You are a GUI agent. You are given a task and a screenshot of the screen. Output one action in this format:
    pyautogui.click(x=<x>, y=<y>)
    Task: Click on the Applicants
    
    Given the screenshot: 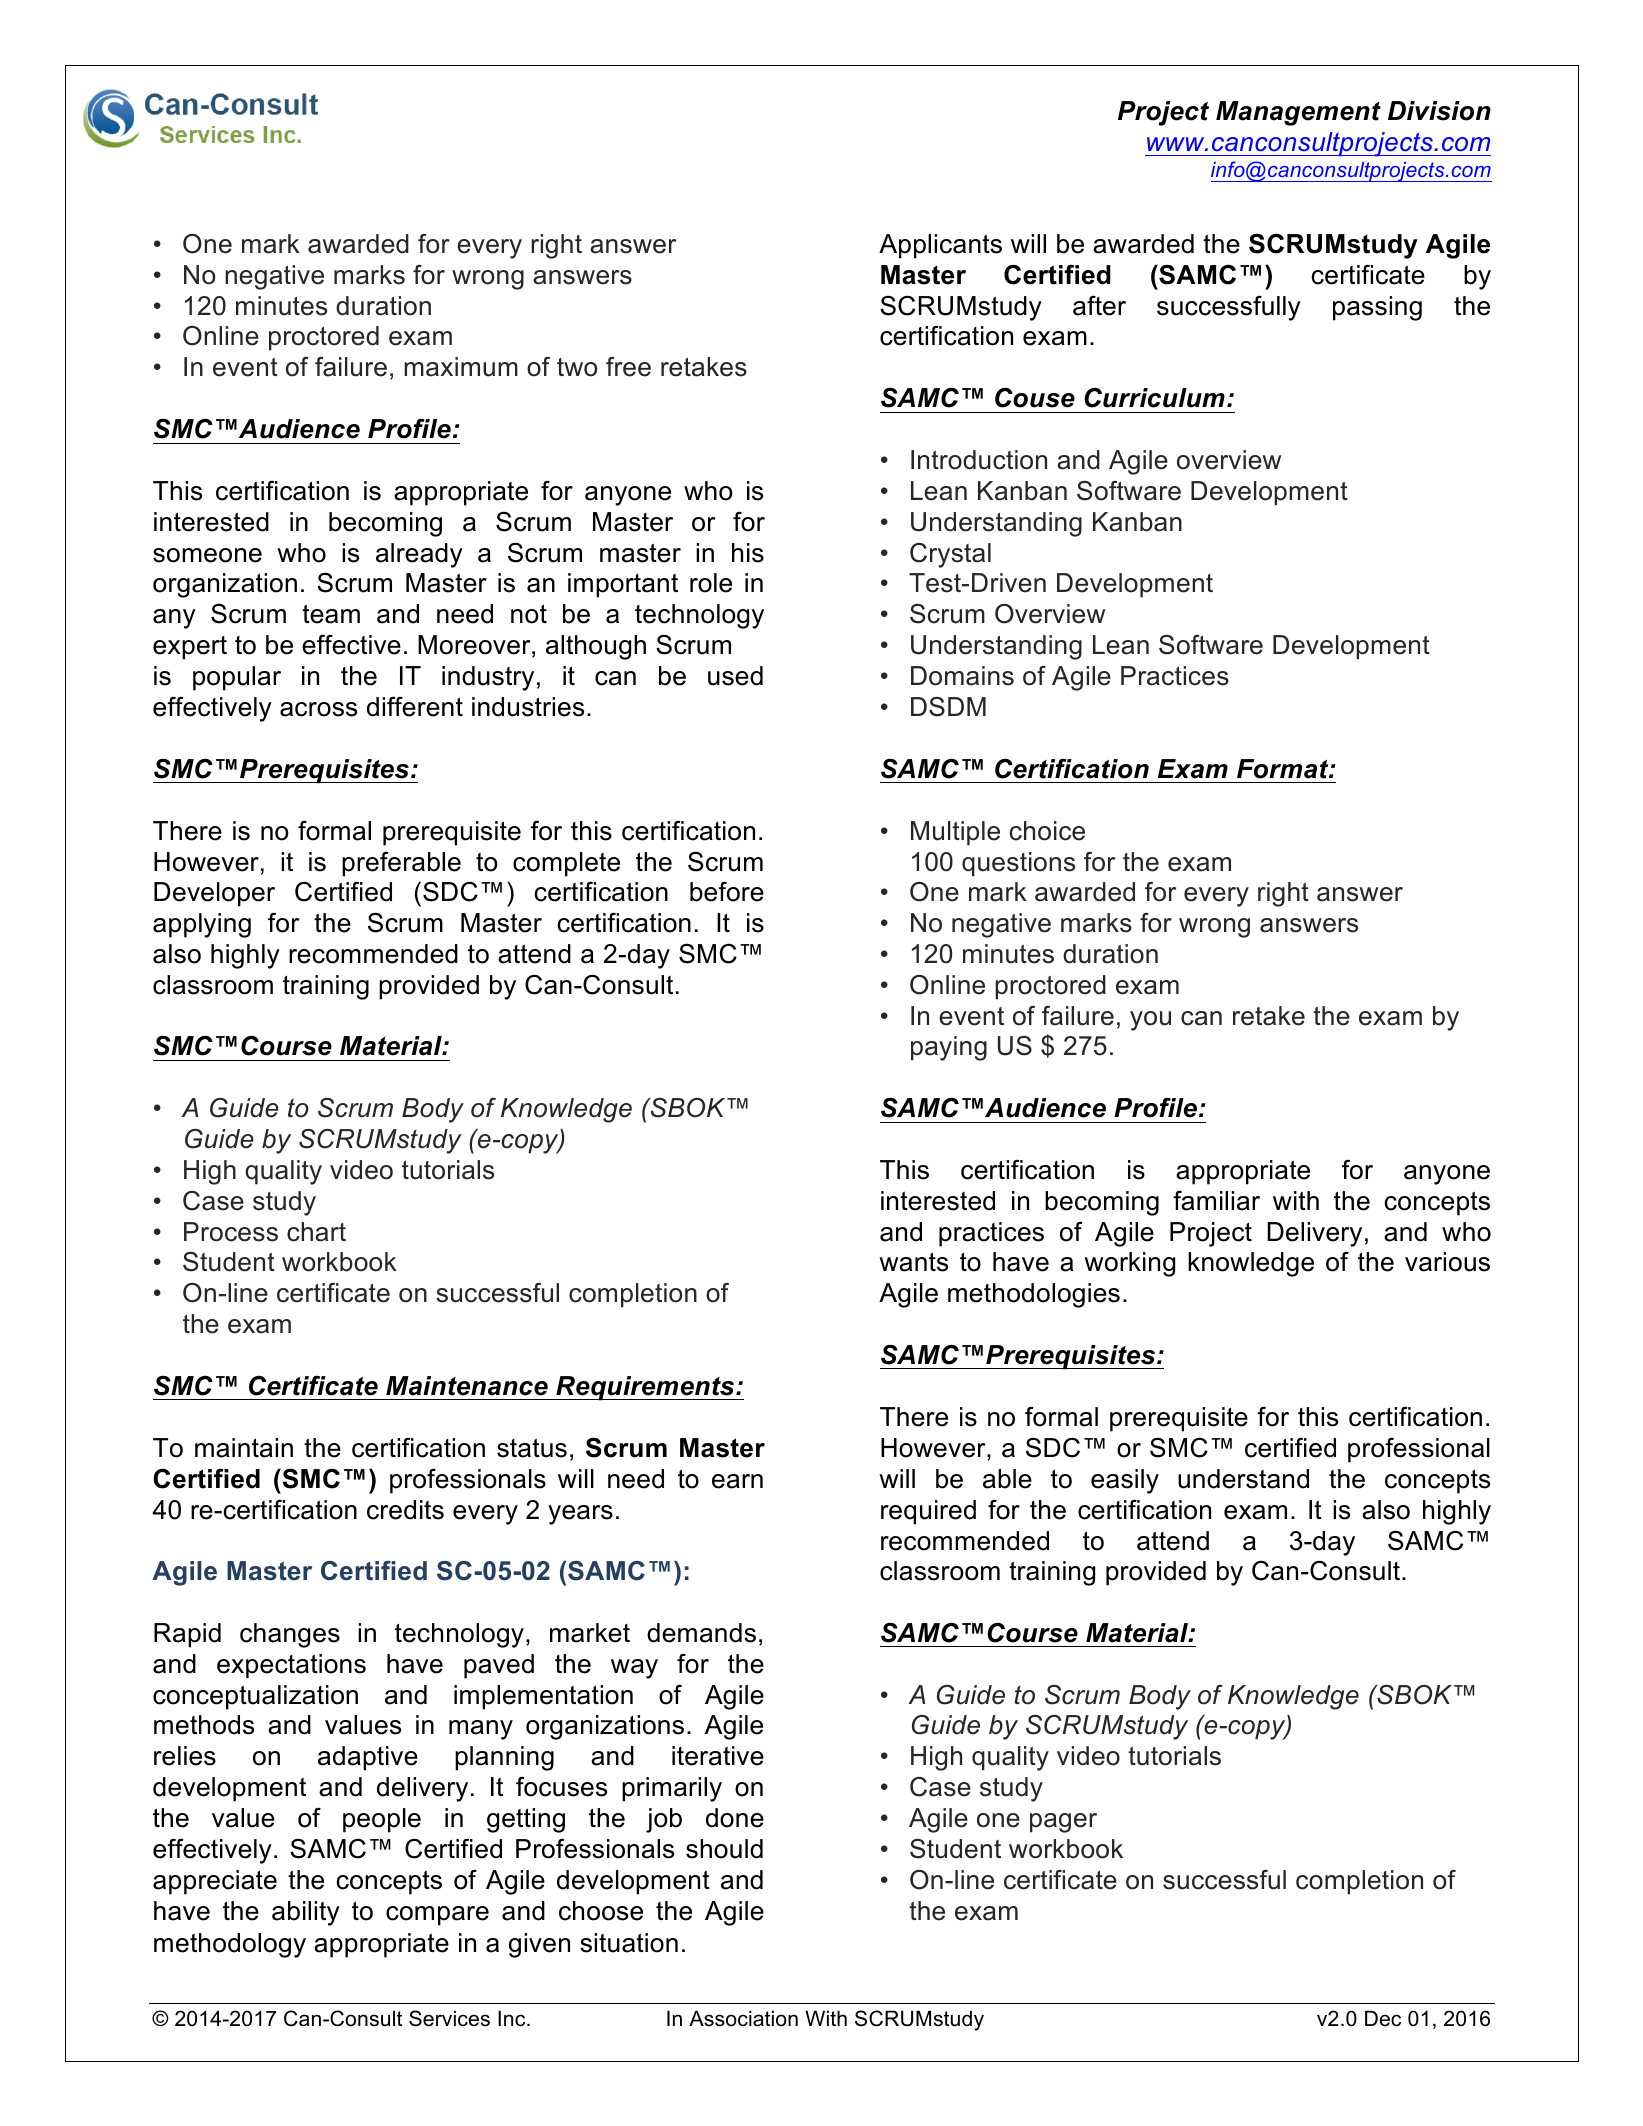 What is the action you would take?
    pyautogui.click(x=940, y=246)
